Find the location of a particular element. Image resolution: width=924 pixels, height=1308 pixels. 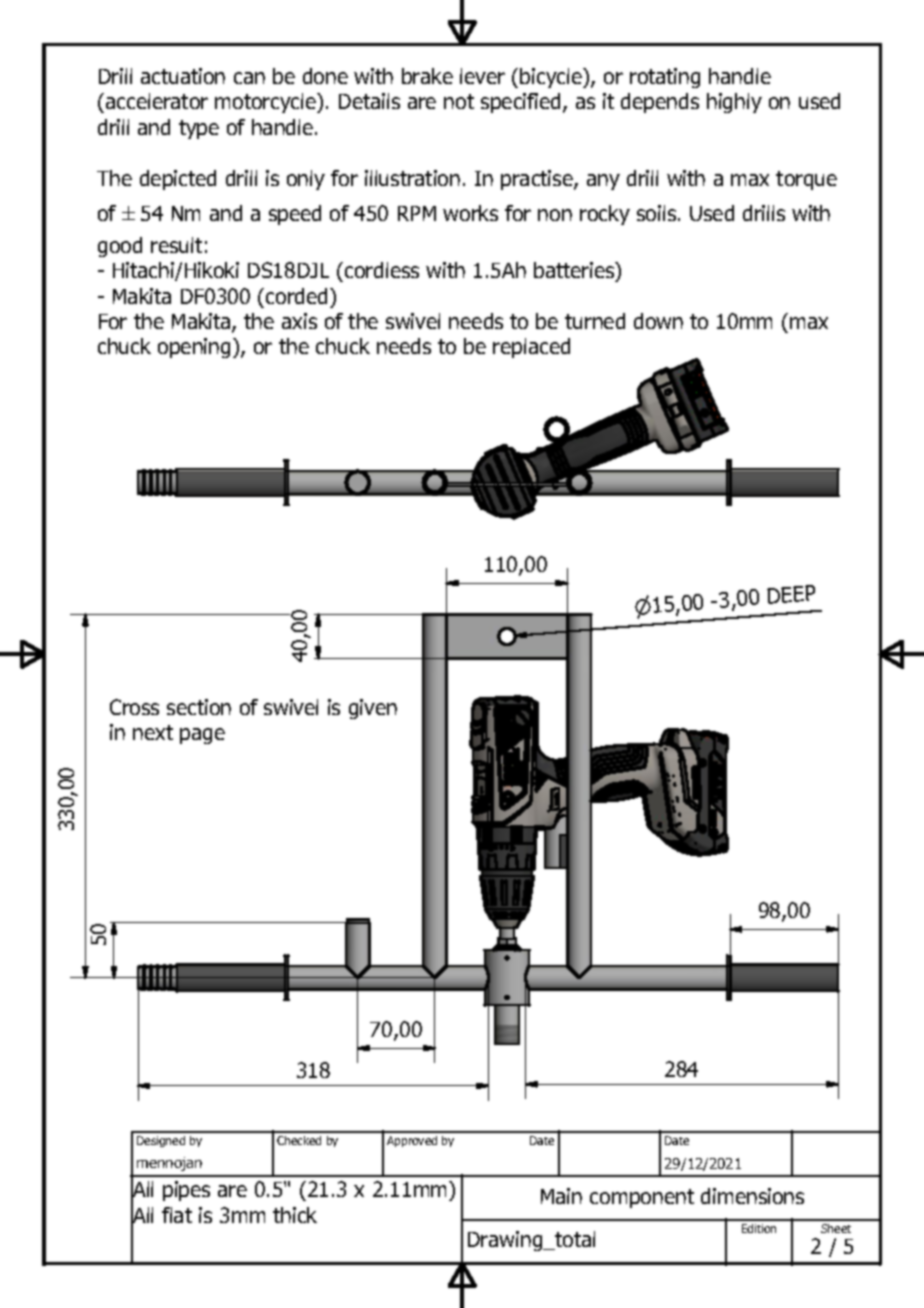

dimensions is located at coordinates (752, 1196).
